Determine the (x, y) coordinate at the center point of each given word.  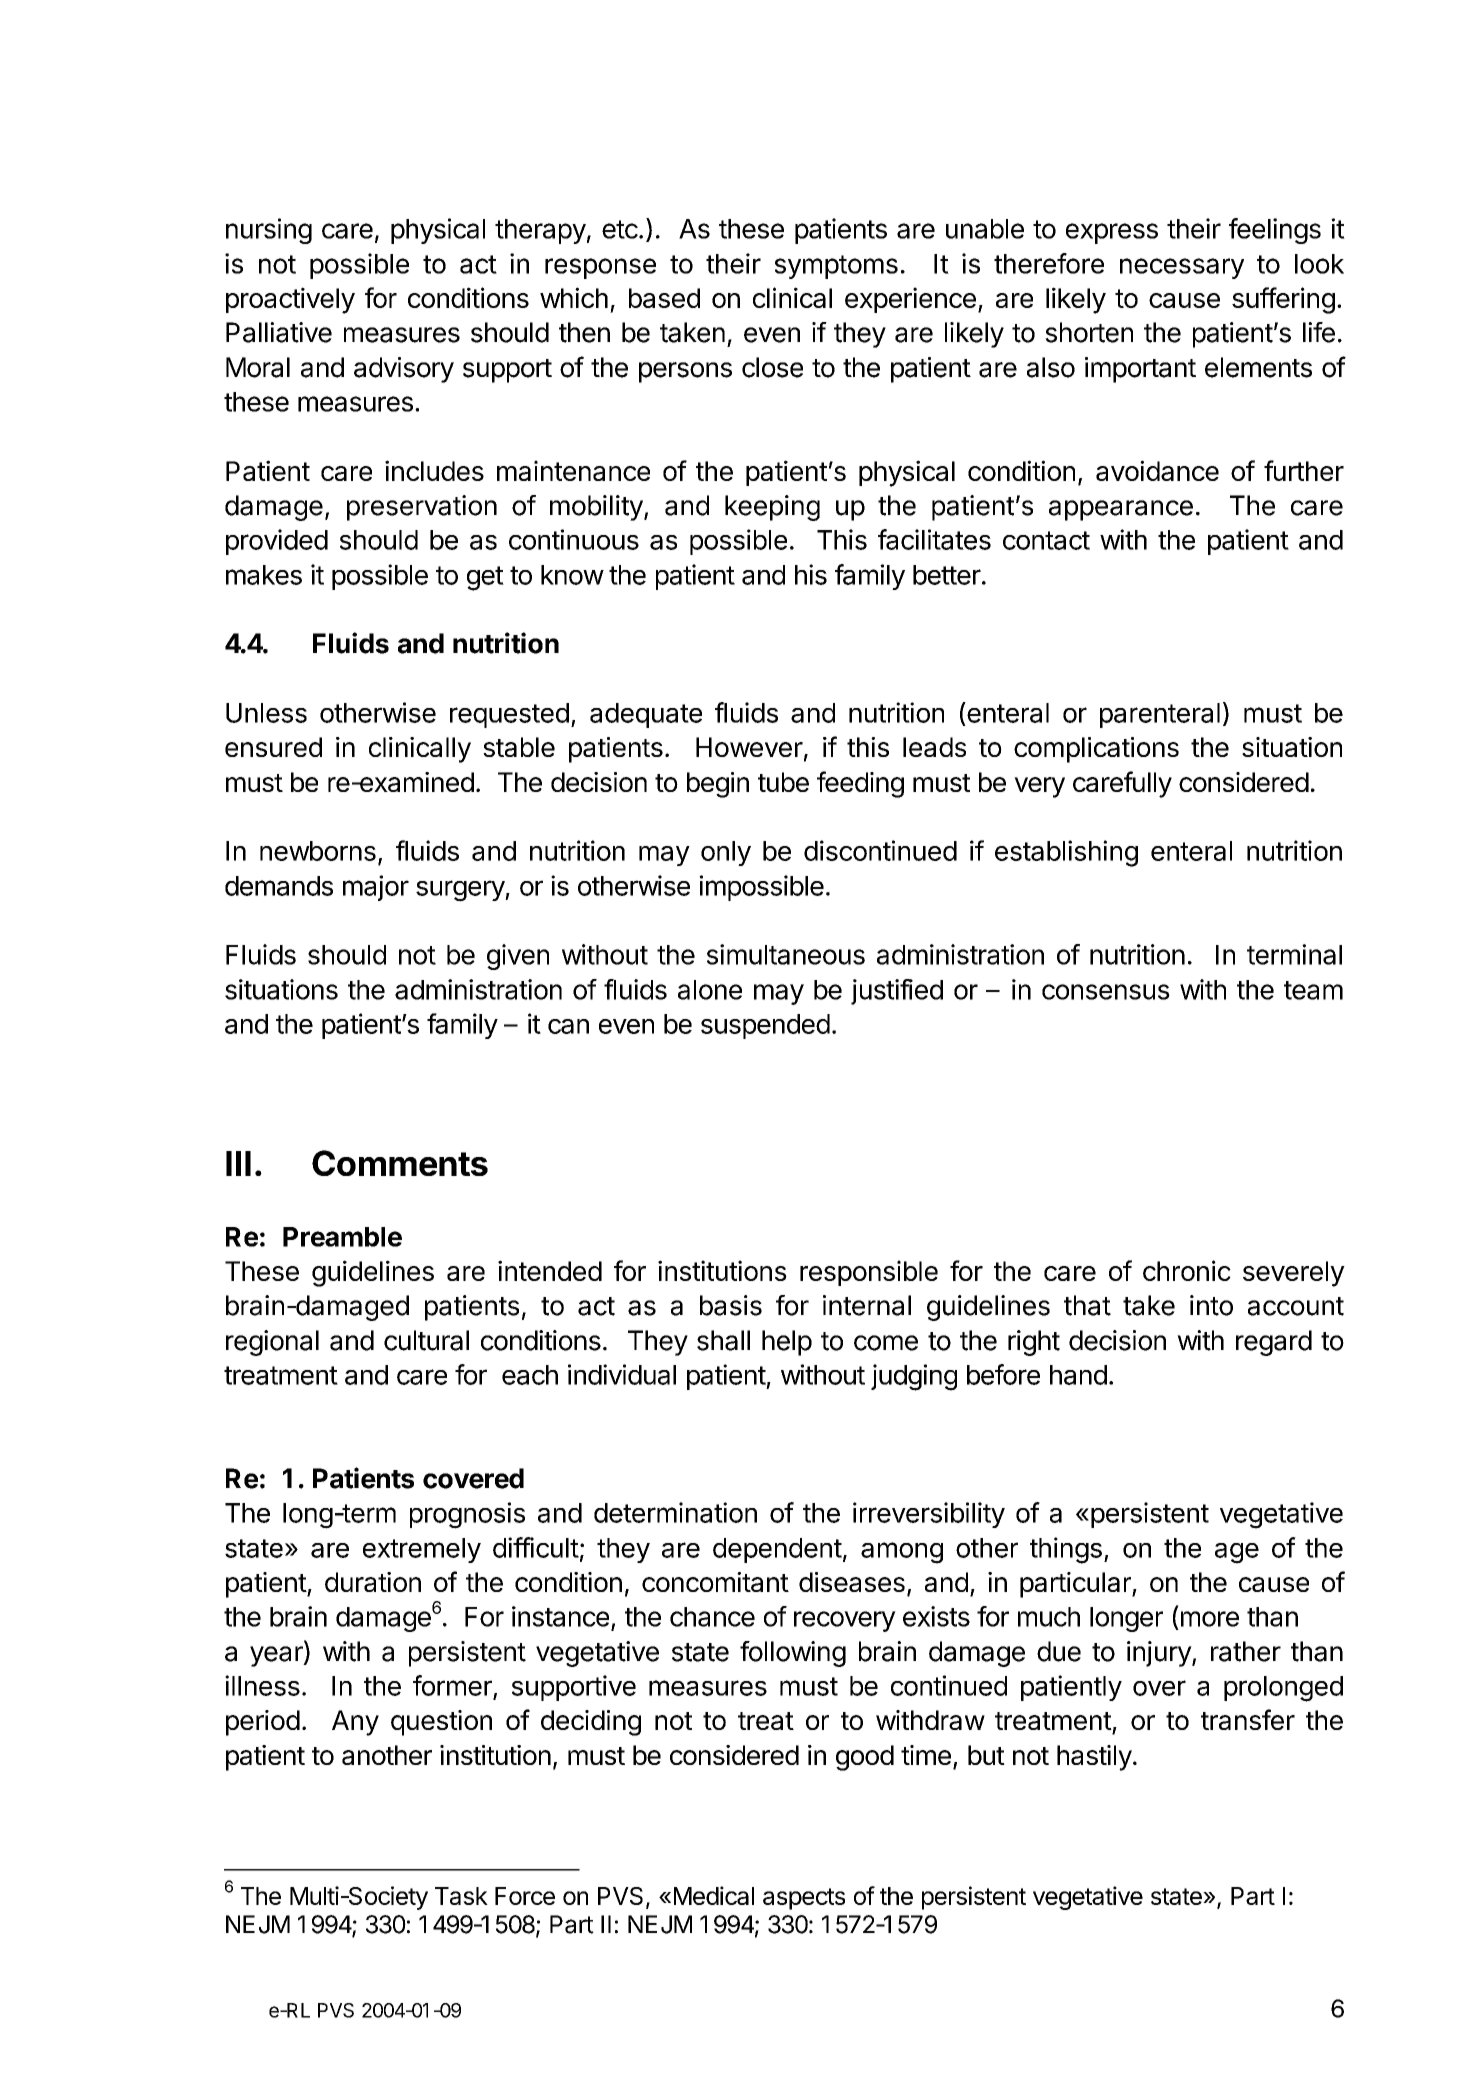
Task (461, 1896)
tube (783, 782)
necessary (1182, 268)
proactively (290, 300)
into (1211, 1305)
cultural (426, 1340)
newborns (318, 851)
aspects (804, 1899)
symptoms (836, 267)
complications (1096, 750)
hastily (1094, 1758)
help (787, 1343)
